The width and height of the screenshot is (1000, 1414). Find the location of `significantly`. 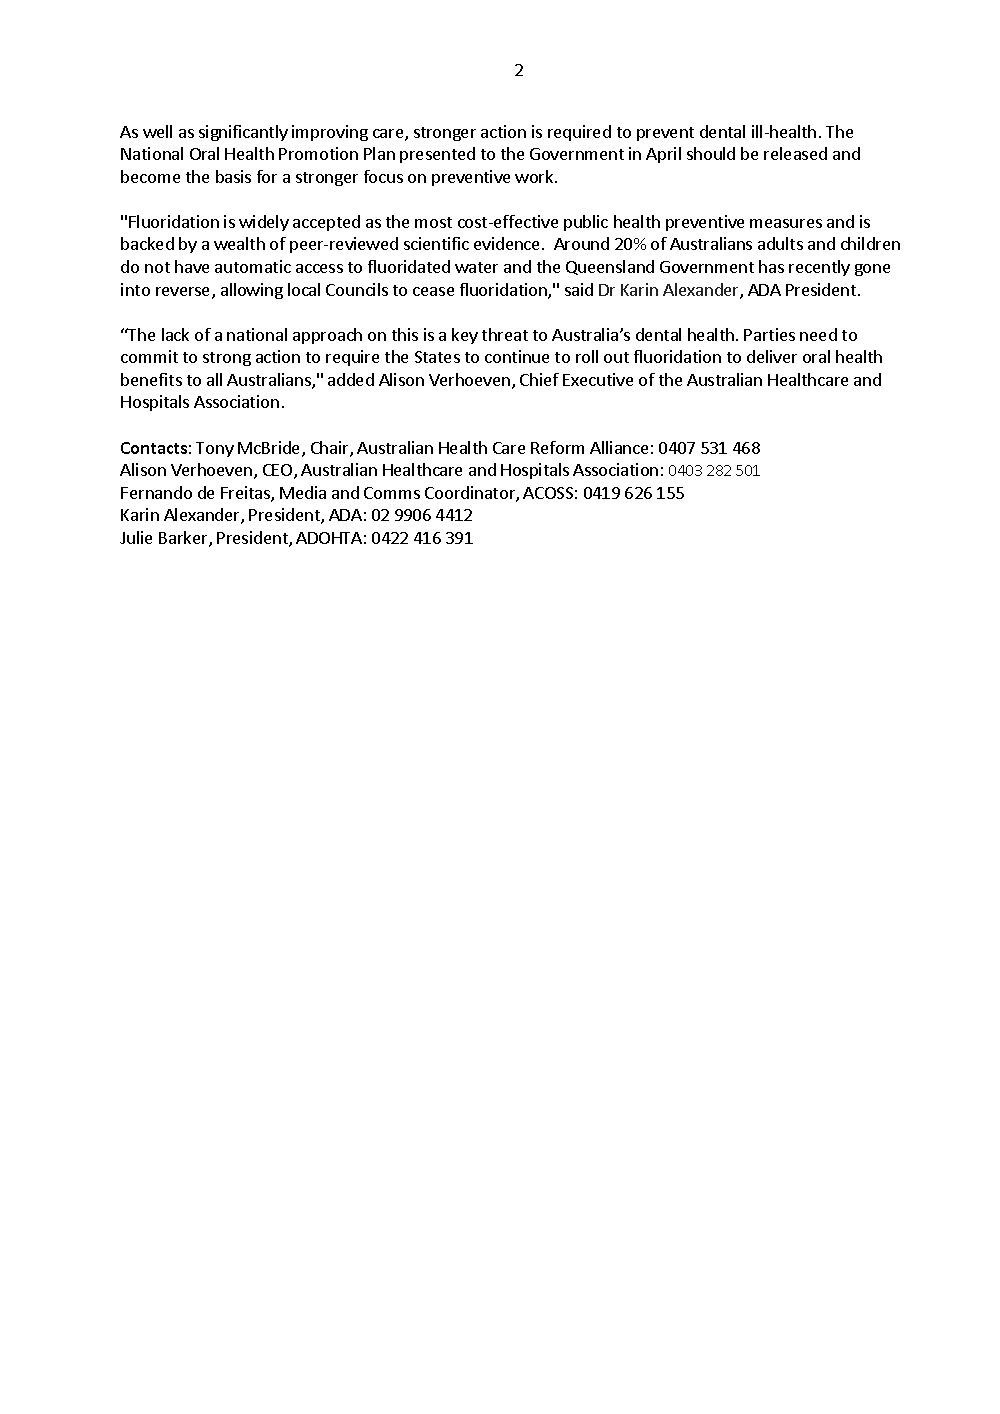

significantly is located at coordinates (243, 133).
